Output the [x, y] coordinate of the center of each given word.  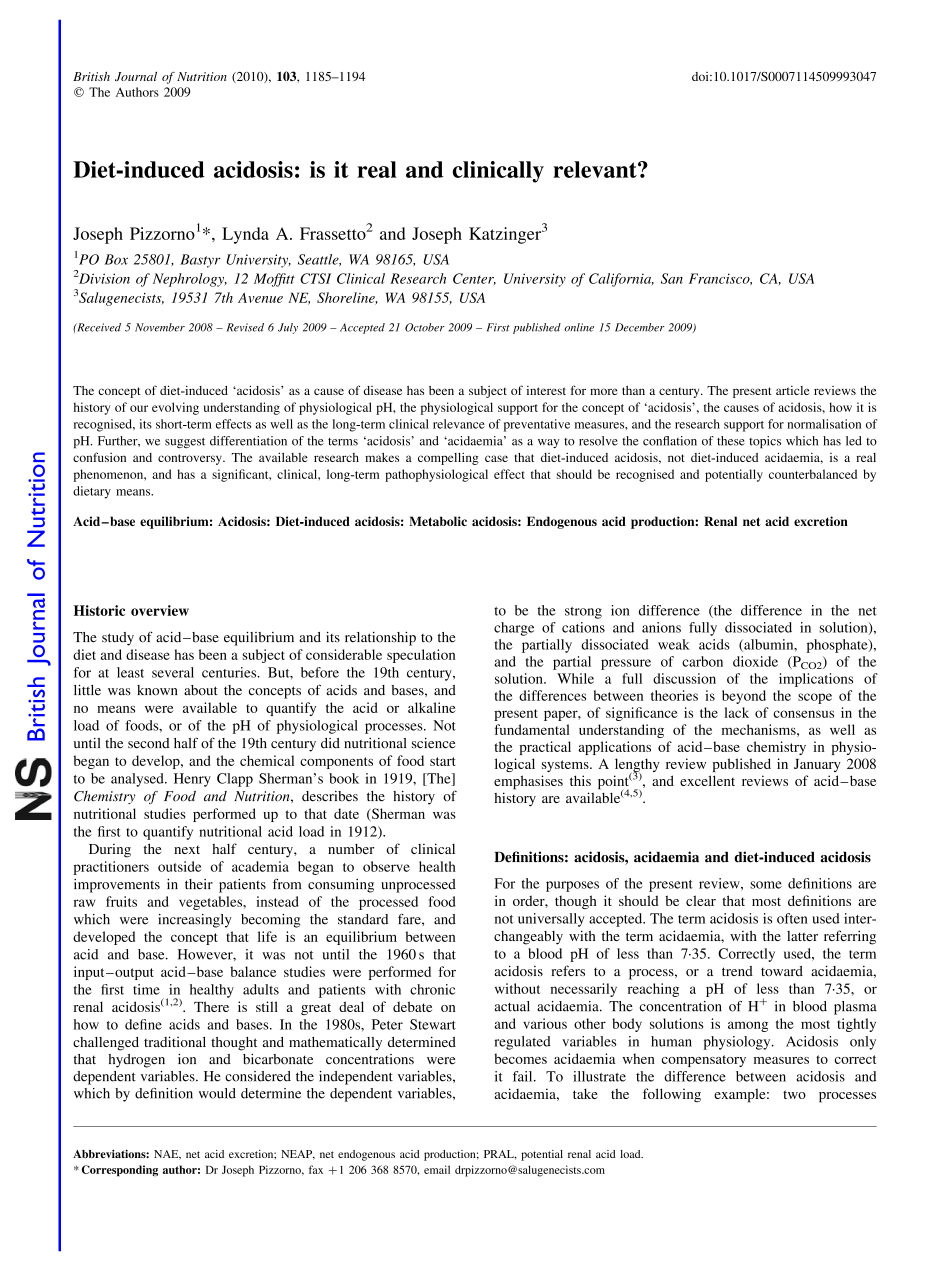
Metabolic [438, 521]
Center [474, 279]
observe [386, 866]
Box [116, 259]
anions [661, 627]
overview [160, 610]
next [187, 850]
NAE [167, 1155]
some [766, 885]
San [672, 278]
